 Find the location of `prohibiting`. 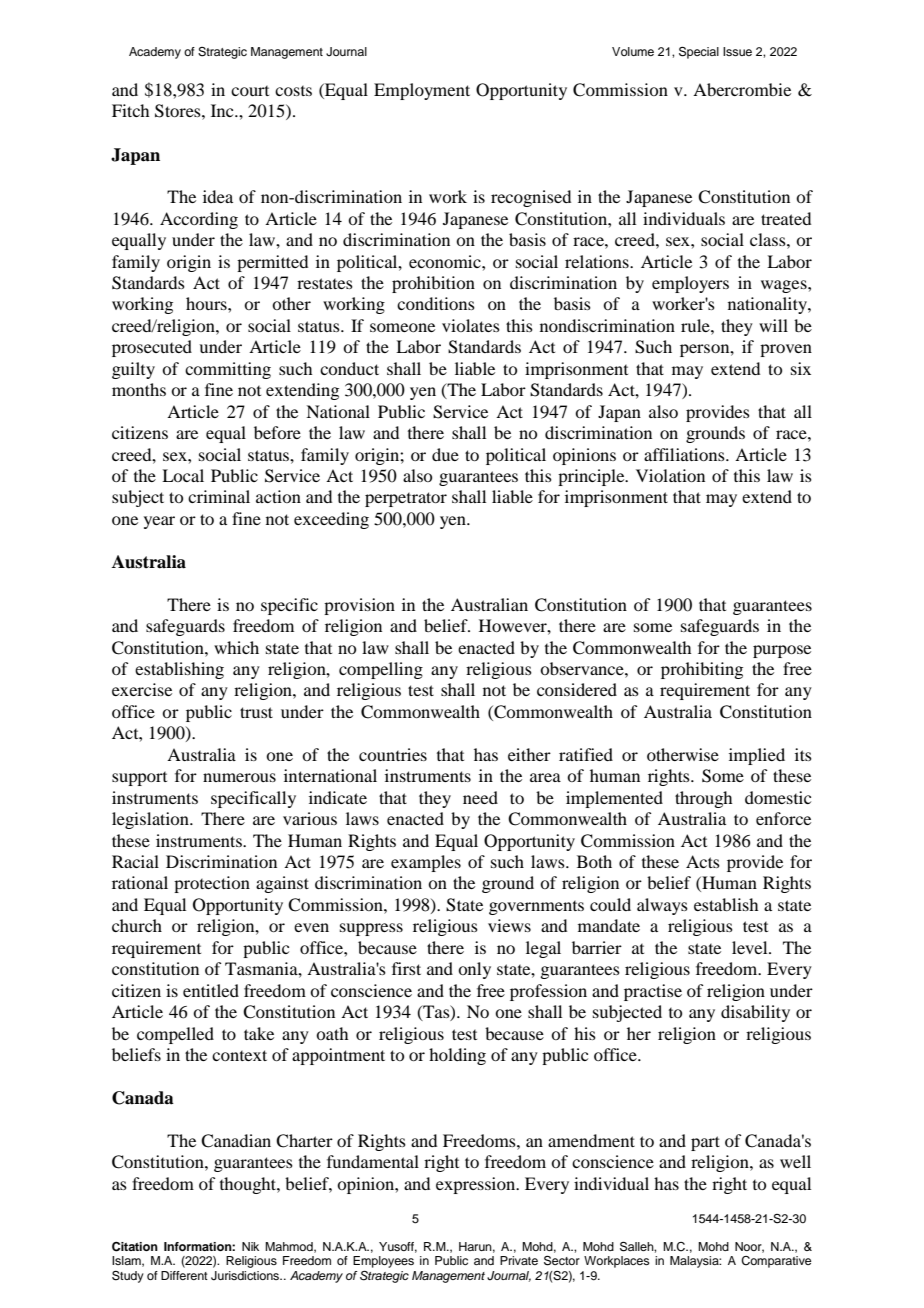

prohibiting is located at coordinates (702, 670).
